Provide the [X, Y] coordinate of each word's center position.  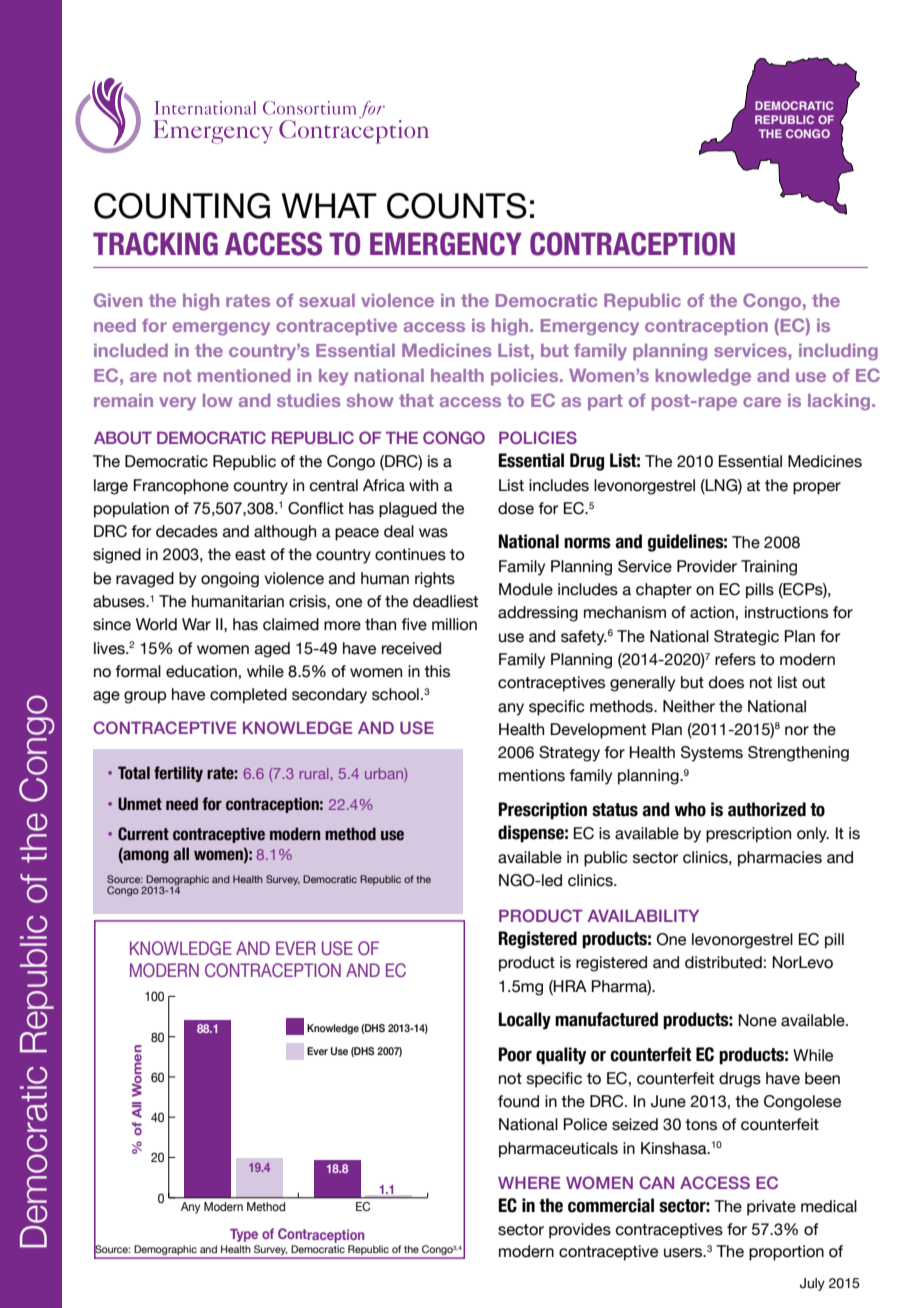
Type [244, 1235]
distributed [723, 962]
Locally [525, 1021]
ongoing [230, 580]
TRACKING [155, 244]
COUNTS [457, 206]
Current [143, 834]
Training [769, 568]
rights [435, 580]
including [838, 352]
